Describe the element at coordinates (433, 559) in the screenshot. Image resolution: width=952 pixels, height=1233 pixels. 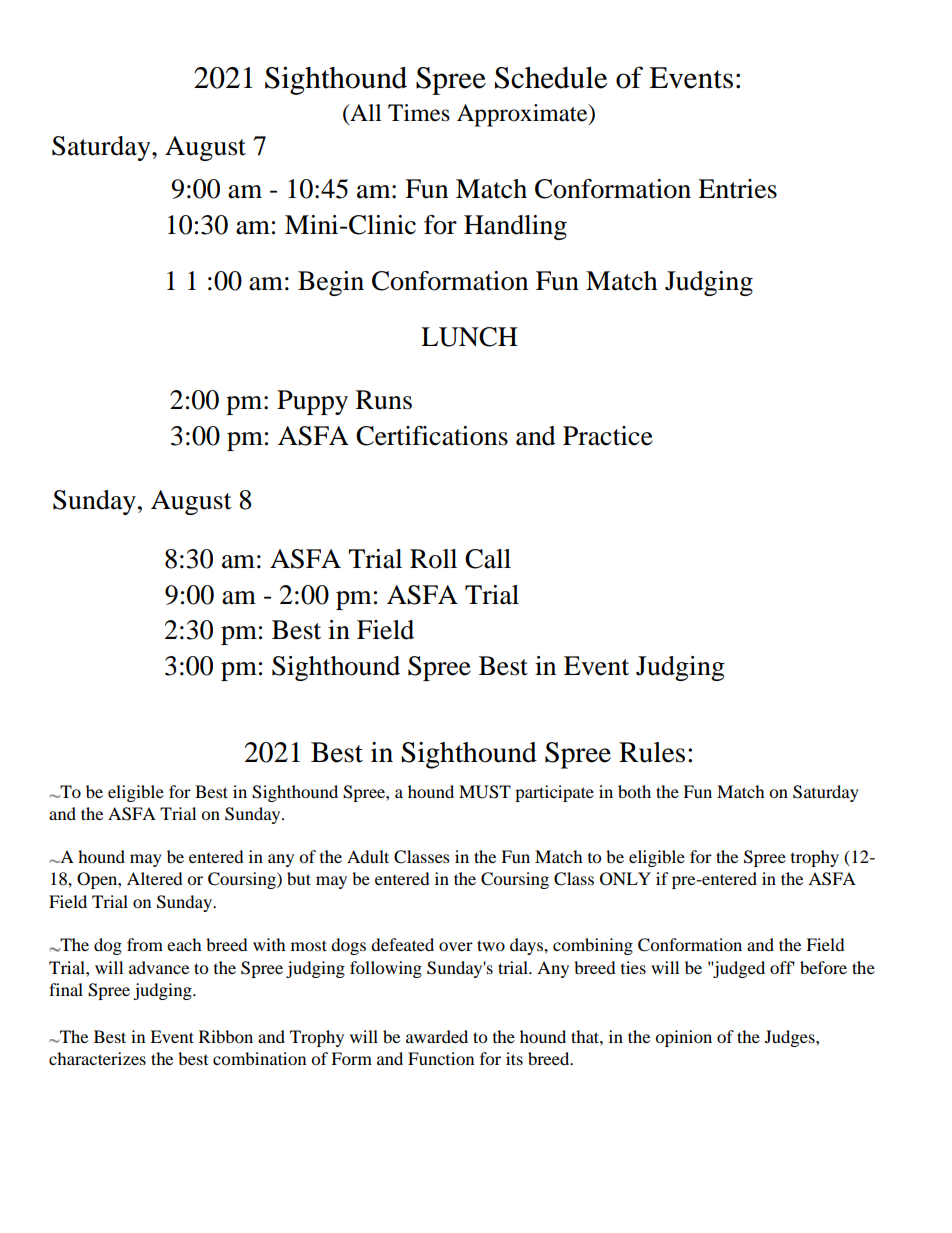
I see `Roll` at that location.
